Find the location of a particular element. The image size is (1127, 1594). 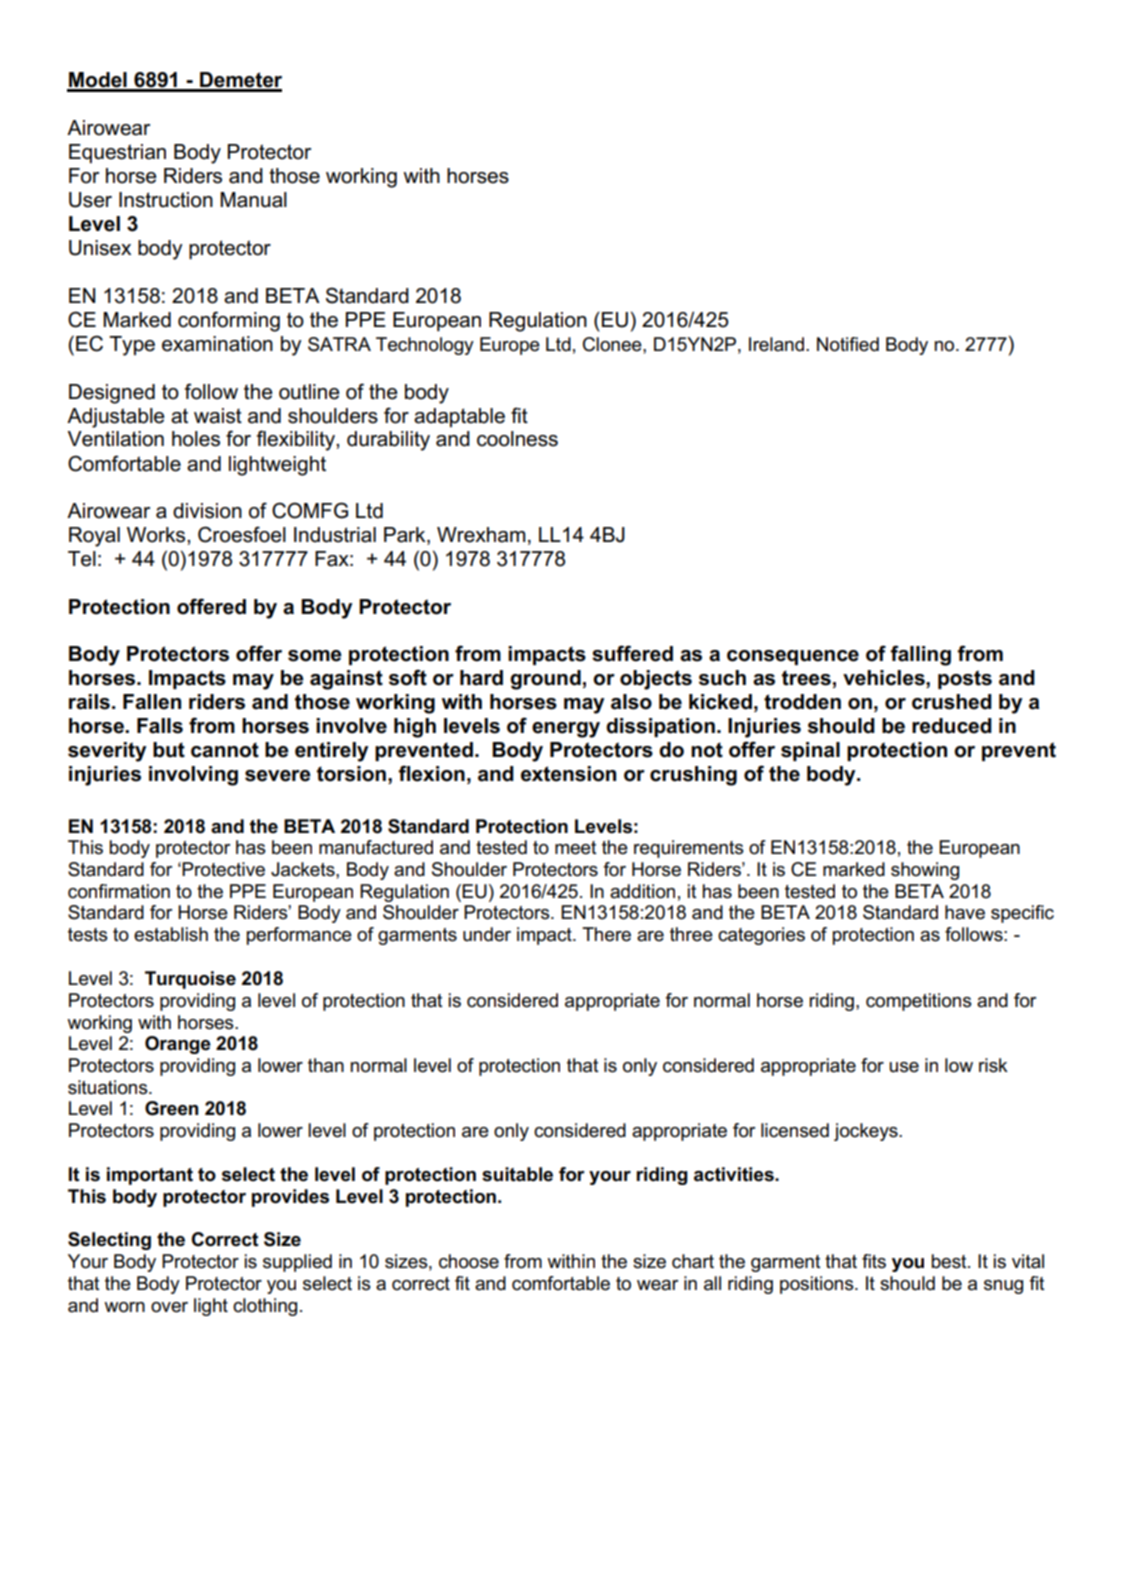

establish is located at coordinates (171, 934).
